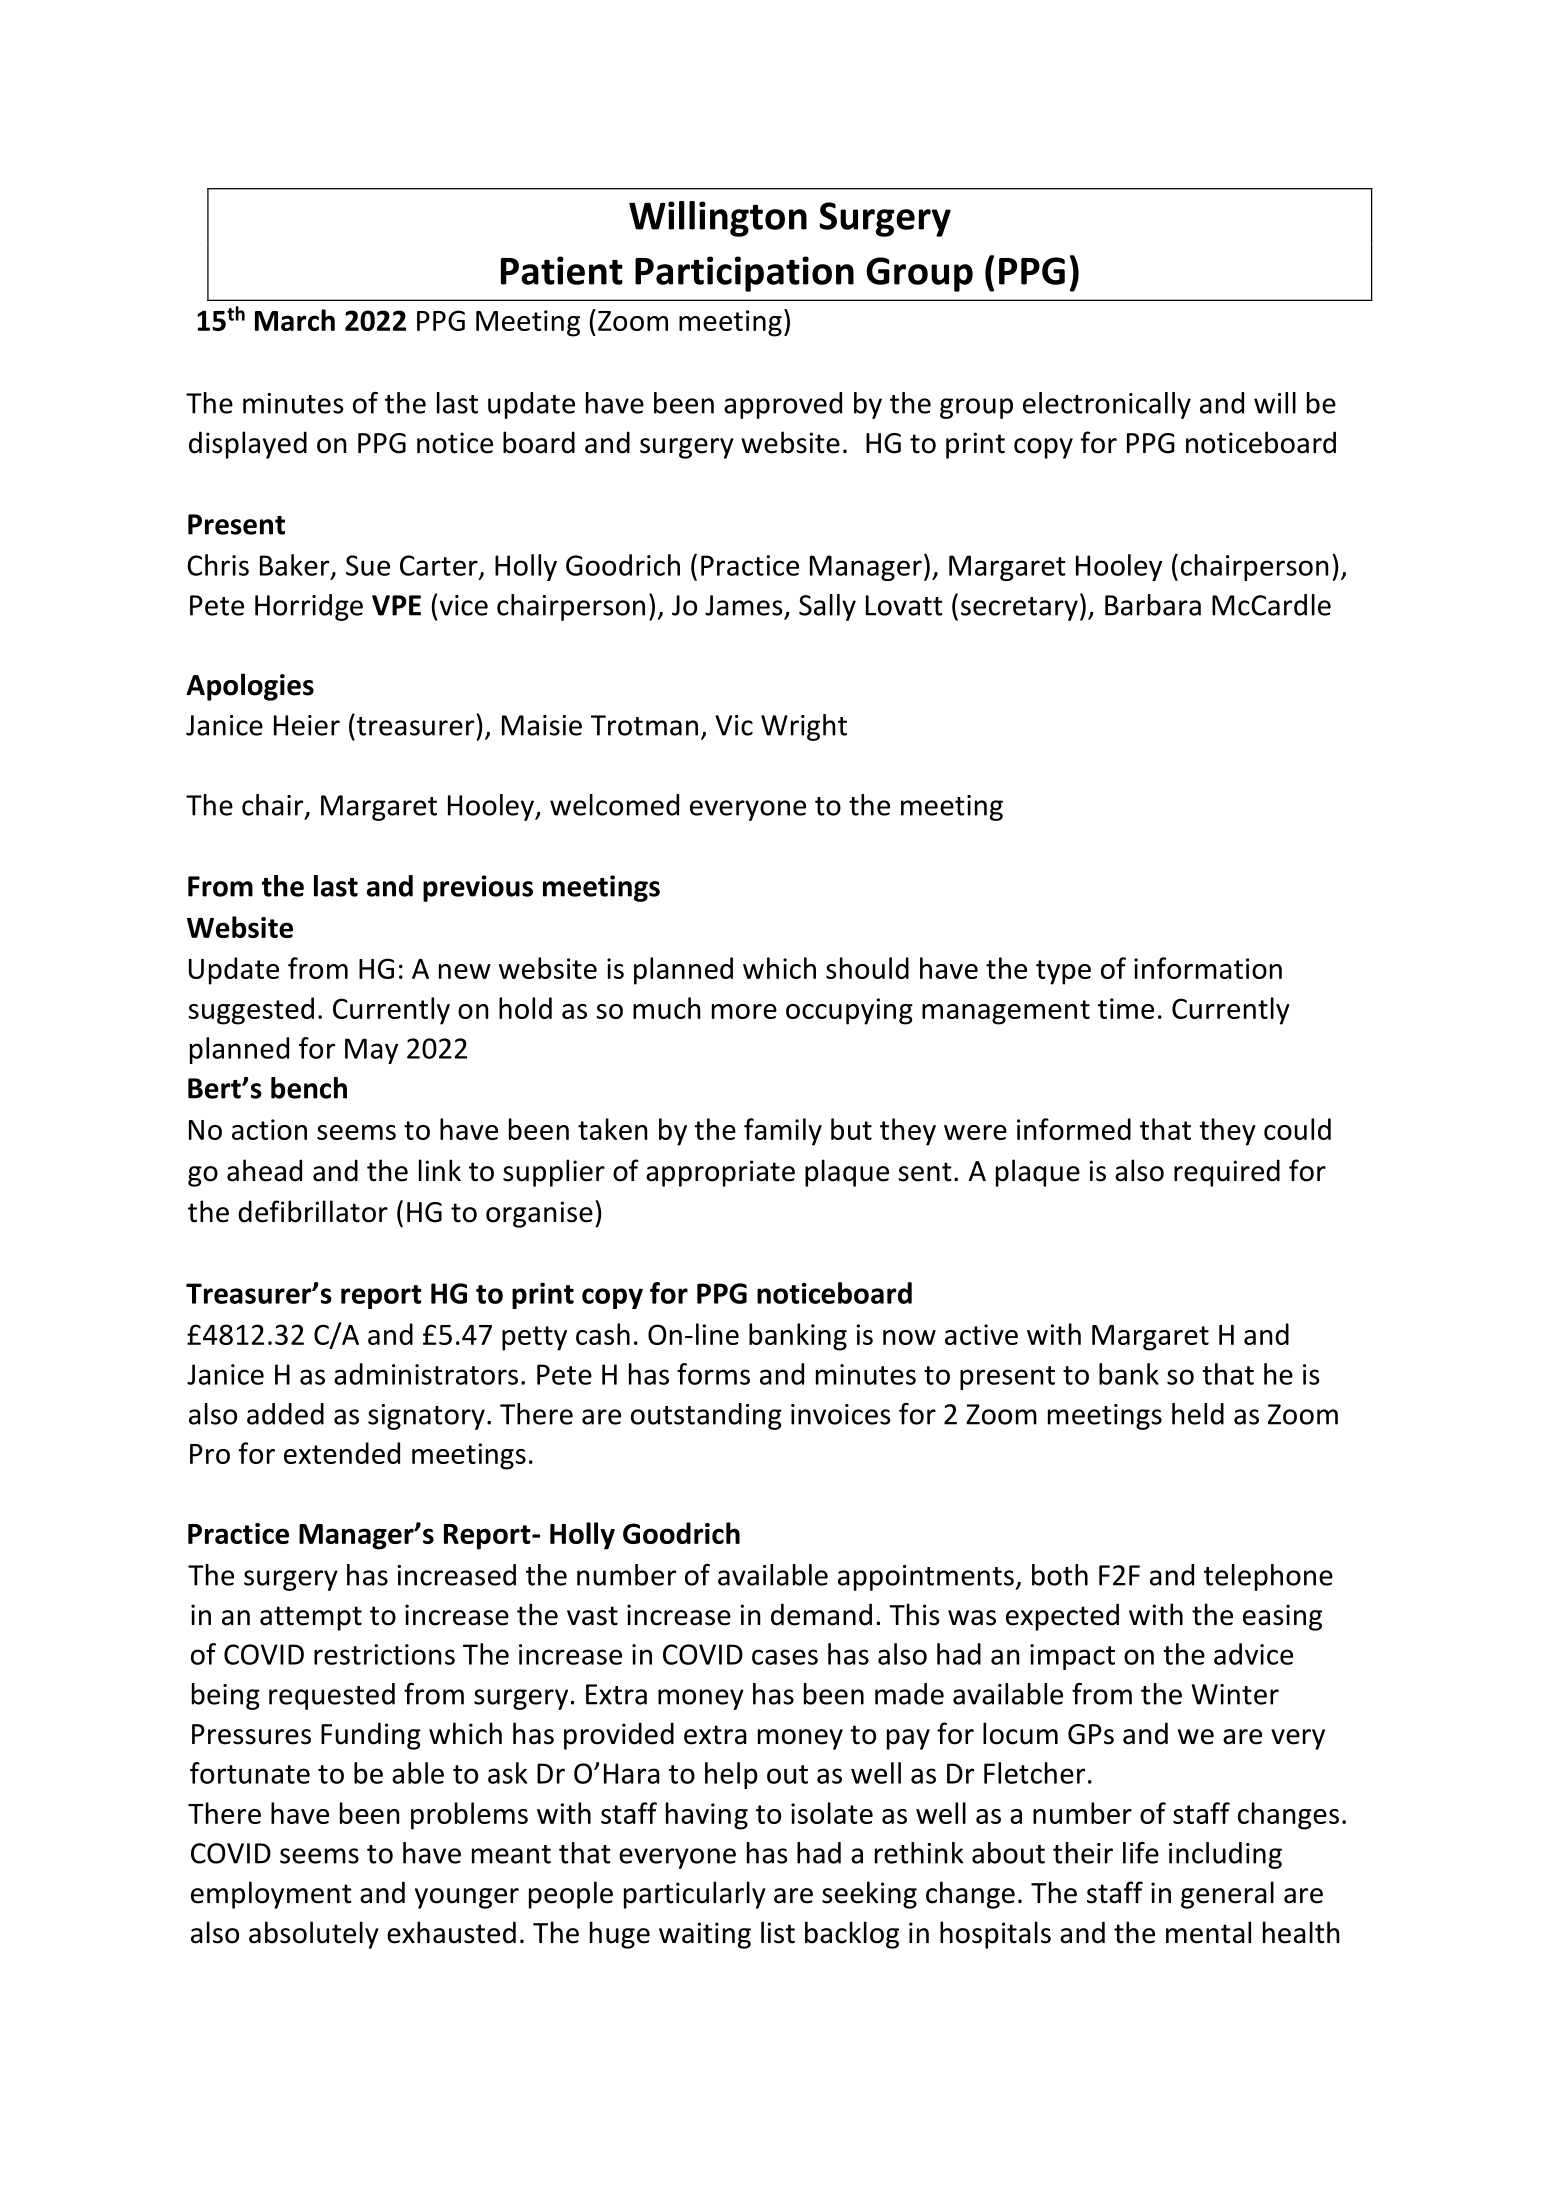  I want to click on list, so click(778, 1932).
